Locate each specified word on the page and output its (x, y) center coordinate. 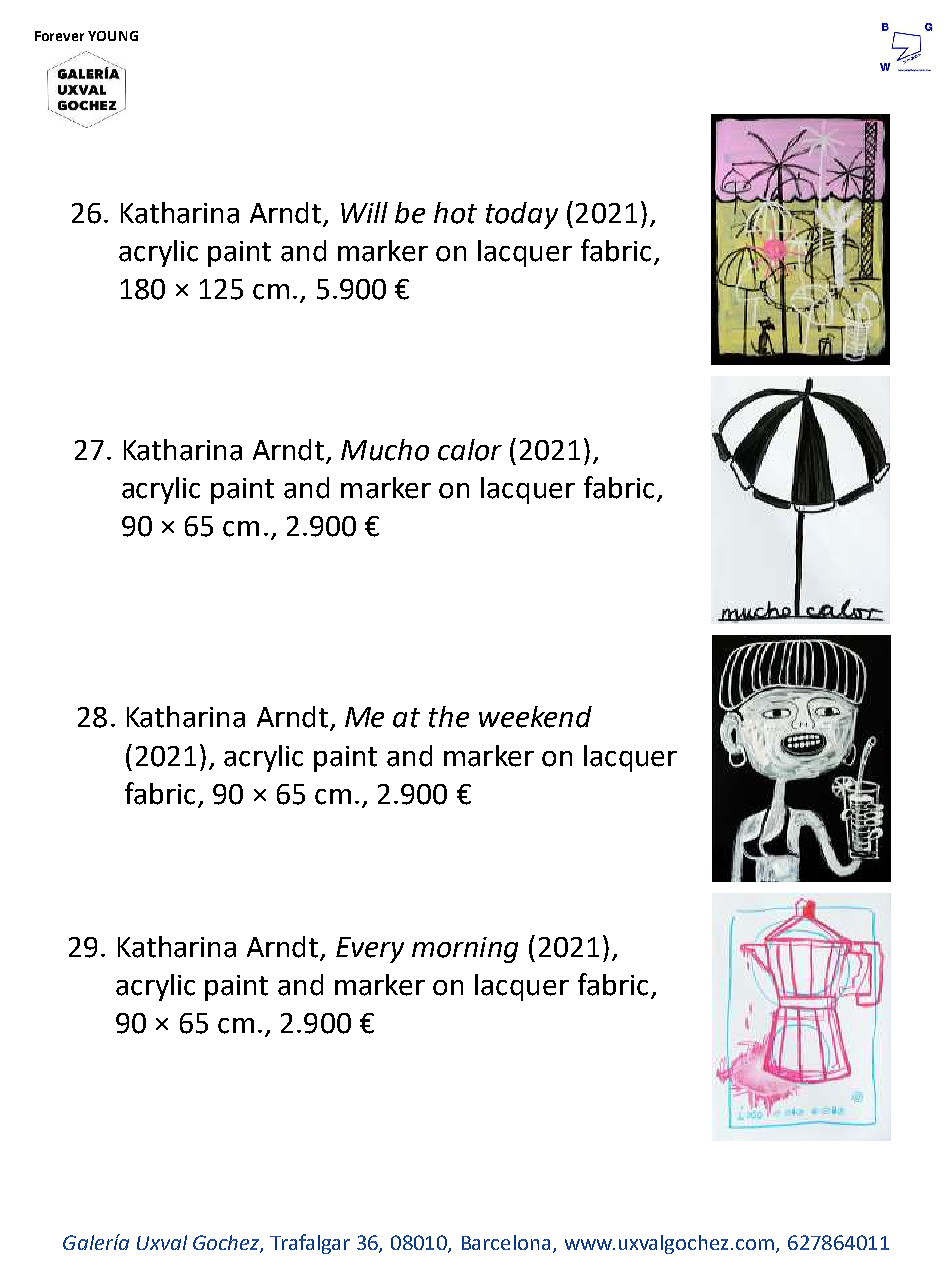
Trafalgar (310, 1244)
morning (465, 950)
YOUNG (113, 36)
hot (455, 213)
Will (364, 212)
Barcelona (506, 1242)
